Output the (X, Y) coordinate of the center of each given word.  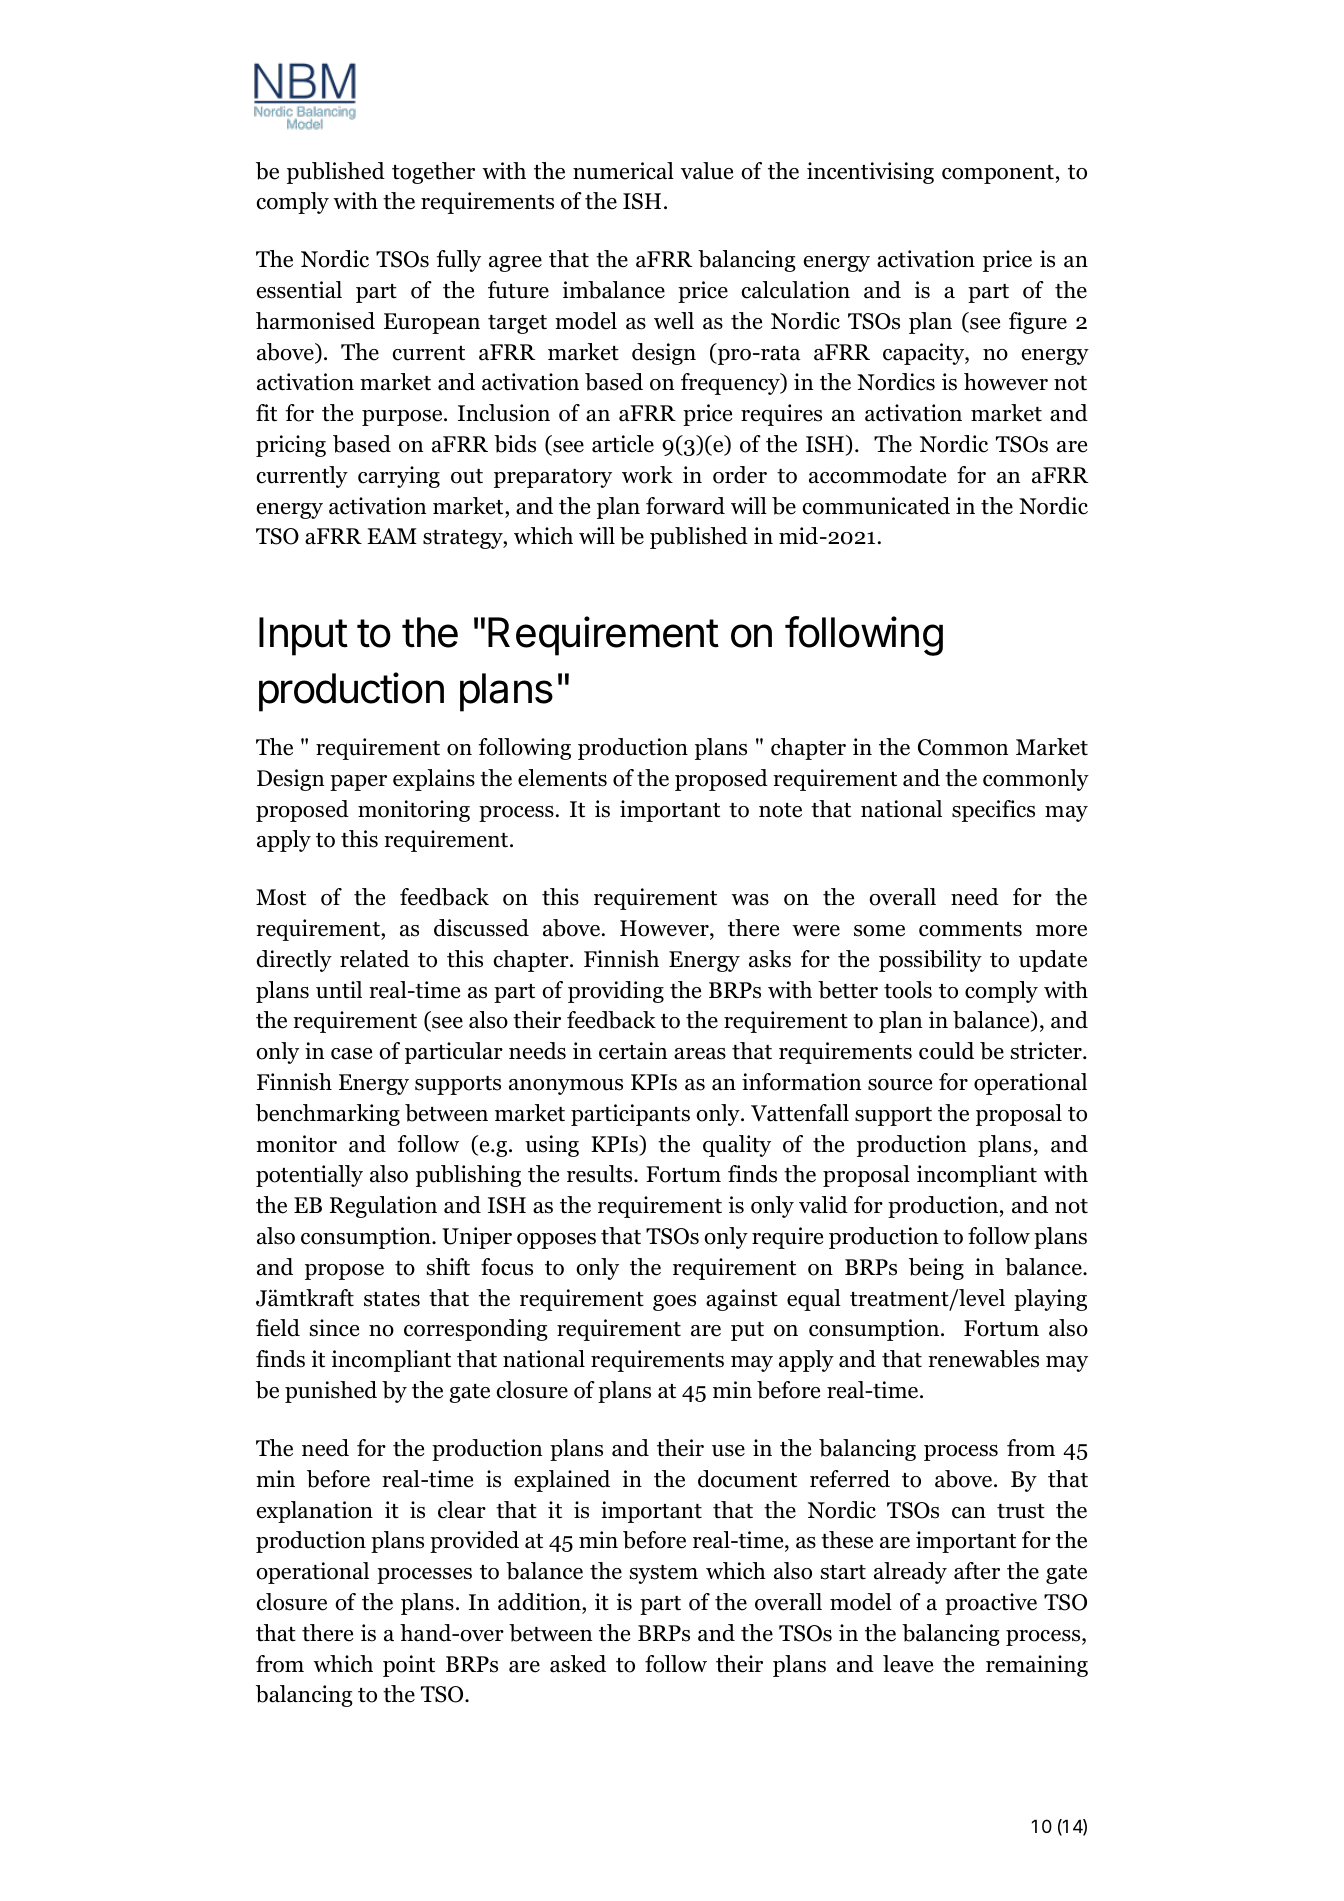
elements (562, 778)
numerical (623, 171)
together (433, 173)
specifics (993, 811)
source (900, 1085)
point (409, 1666)
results (601, 1174)
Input (303, 636)
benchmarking (328, 1115)
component (998, 174)
